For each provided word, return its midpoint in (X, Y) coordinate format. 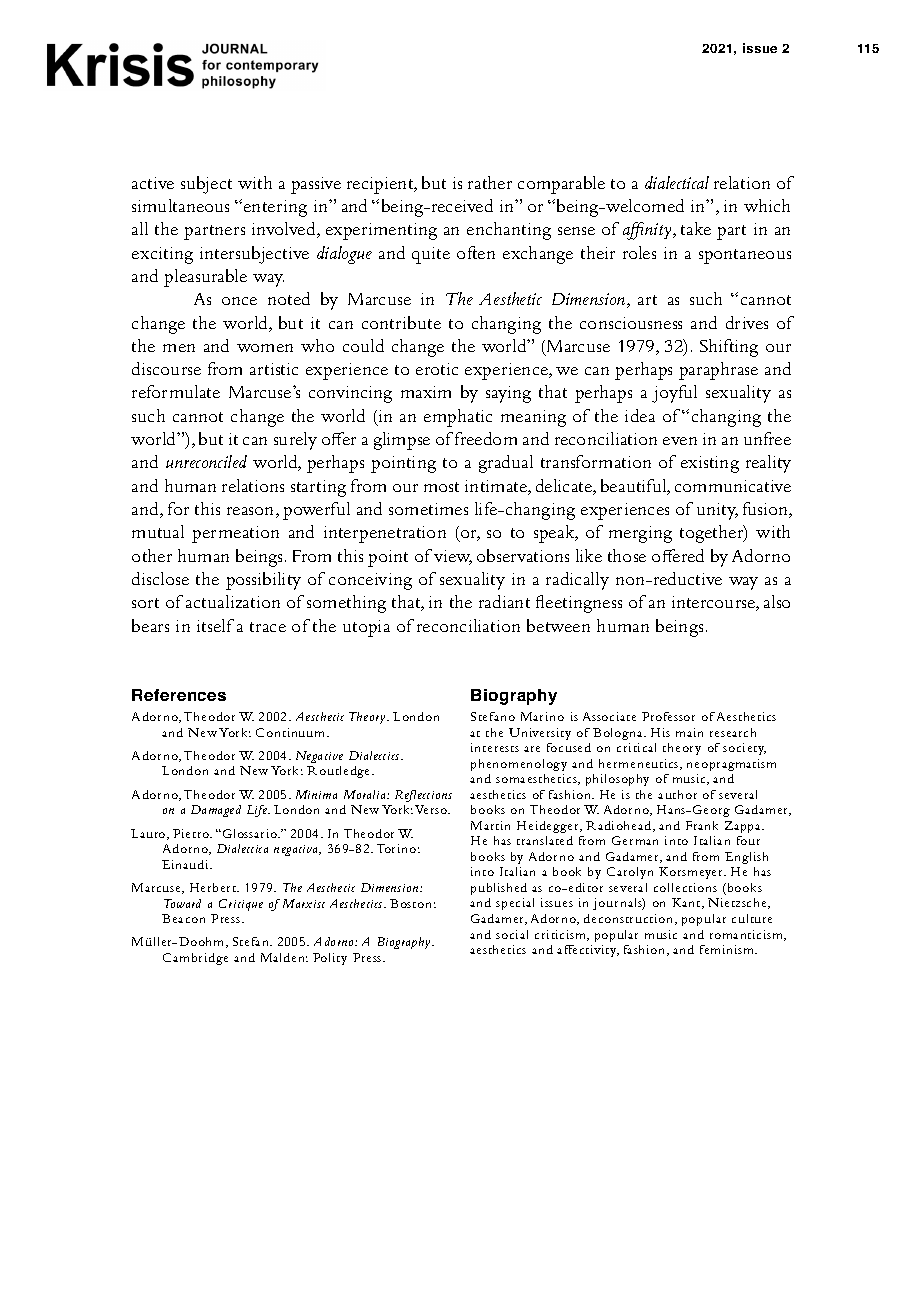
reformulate (176, 391)
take (696, 228)
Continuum (292, 732)
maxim (426, 392)
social (512, 934)
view (453, 557)
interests (495, 747)
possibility (263, 581)
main (689, 732)
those (627, 555)
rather (490, 182)
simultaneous (180, 205)
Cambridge (195, 959)
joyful (674, 394)
